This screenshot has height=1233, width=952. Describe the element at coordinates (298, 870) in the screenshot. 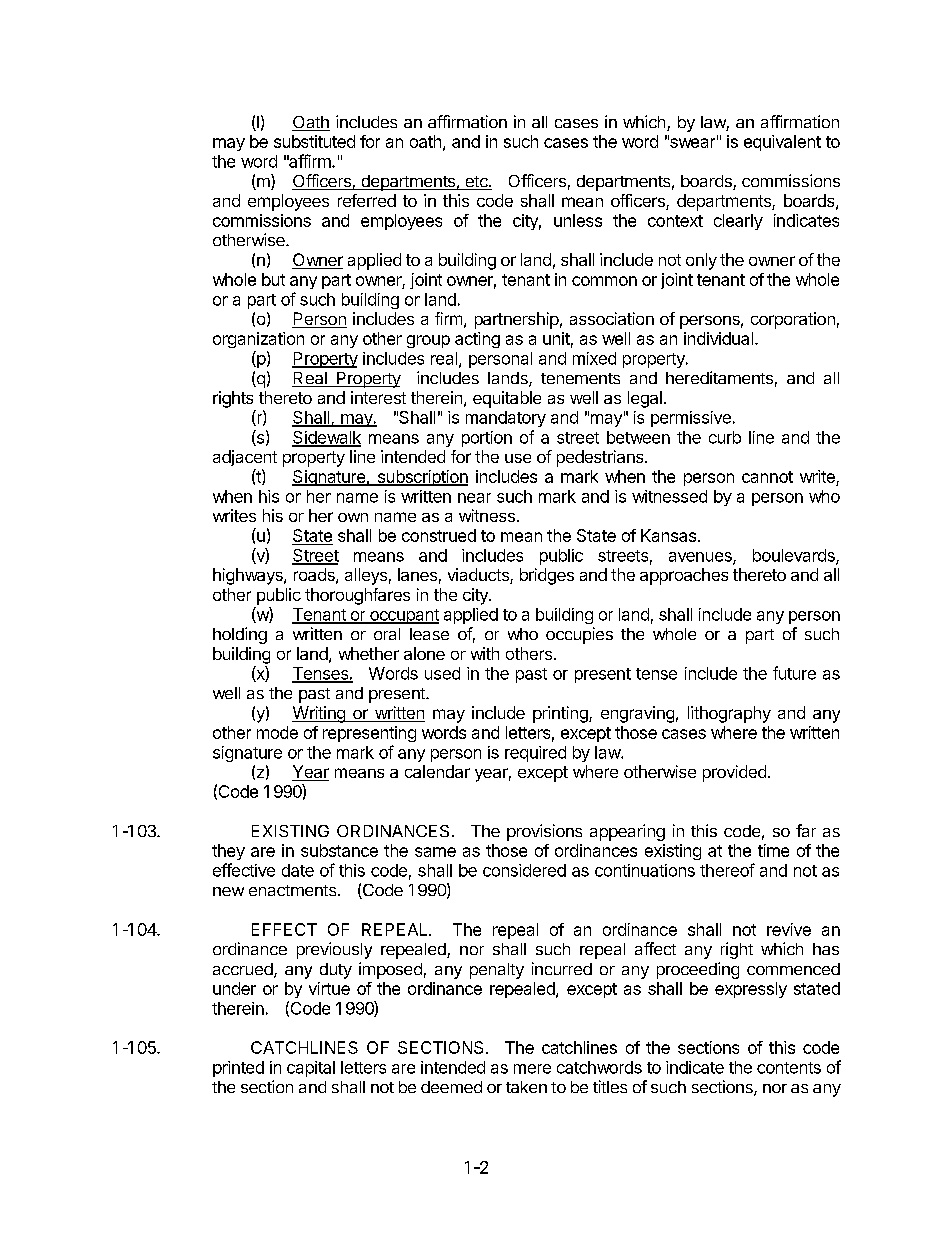

I see `date` at that location.
